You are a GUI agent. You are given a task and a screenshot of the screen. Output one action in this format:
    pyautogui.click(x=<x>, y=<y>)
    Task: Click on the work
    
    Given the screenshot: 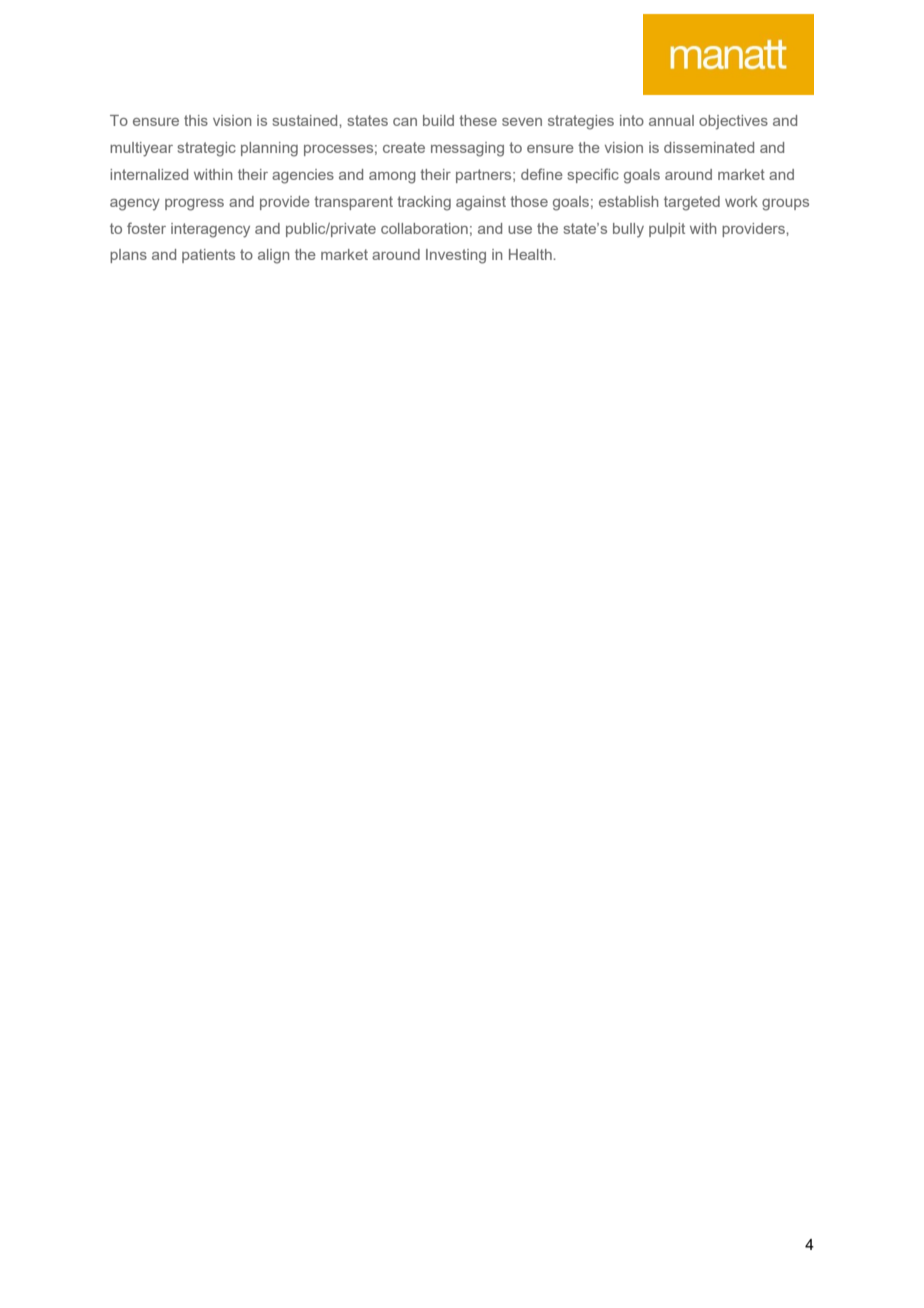 What is the action you would take?
    pyautogui.click(x=741, y=201)
